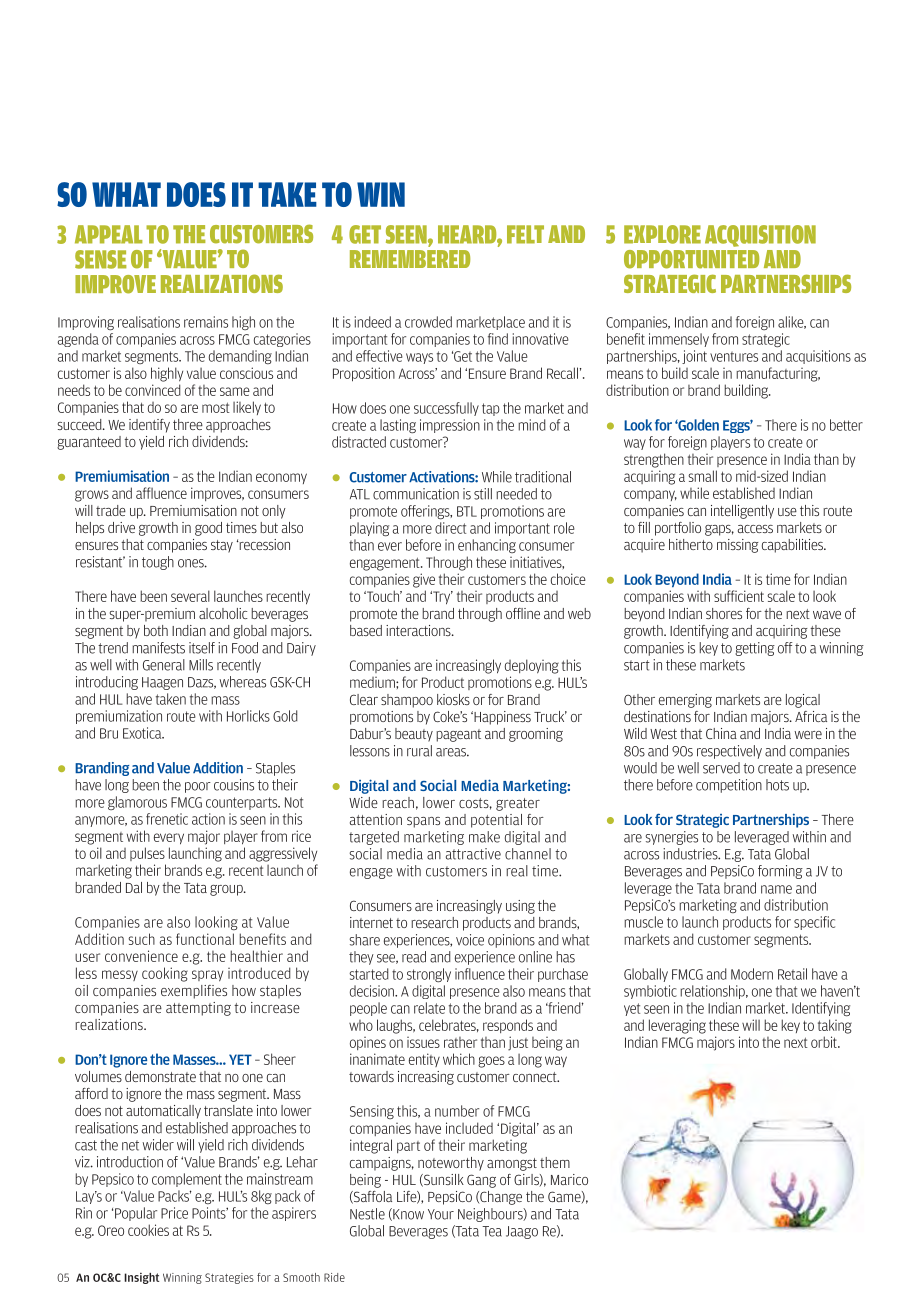 This document has width=924, height=1308. What do you see at coordinates (792, 322) in the document?
I see `alike` at bounding box center [792, 322].
